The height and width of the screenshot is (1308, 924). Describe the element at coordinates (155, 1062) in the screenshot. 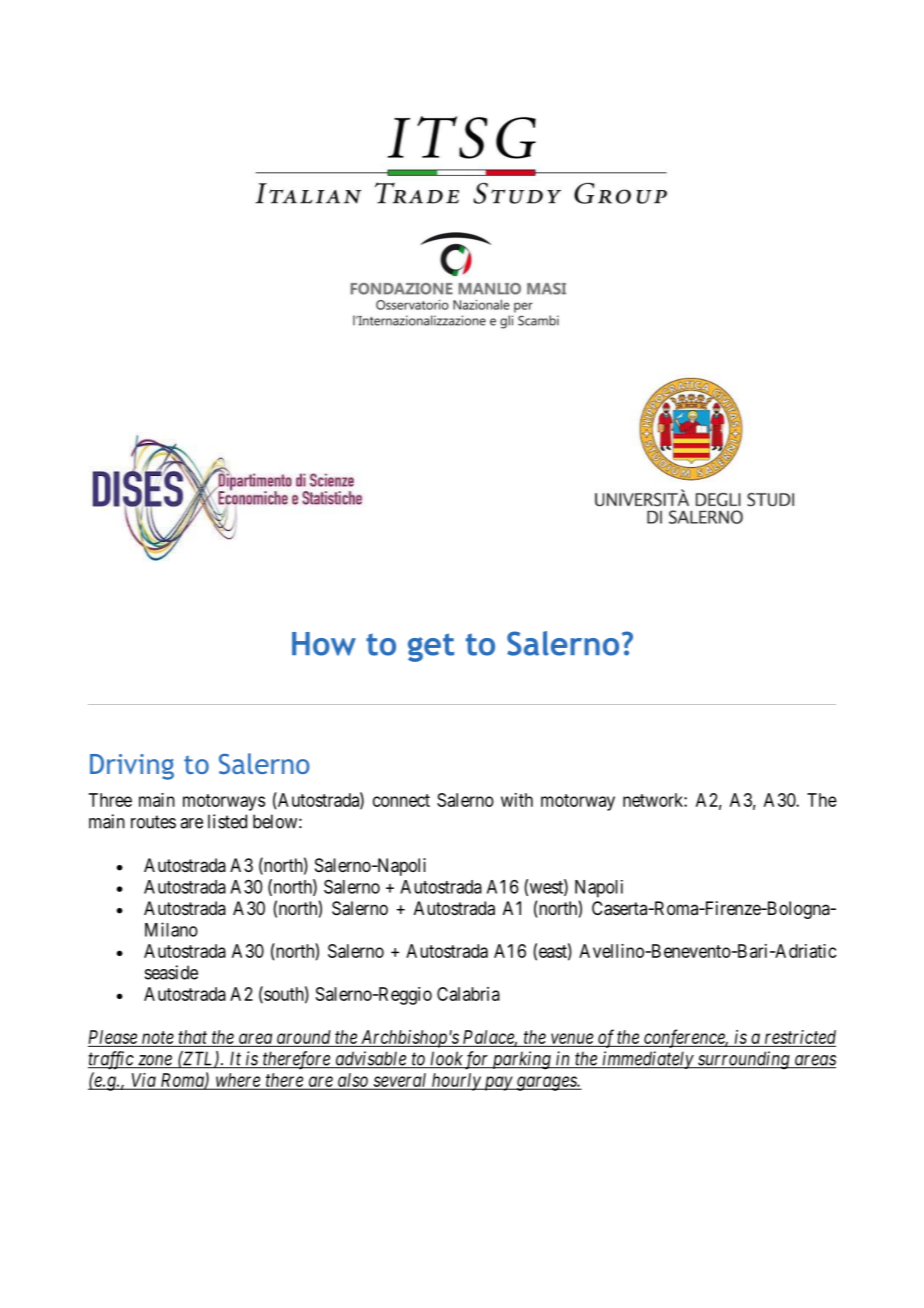

I see `zone` at that location.
